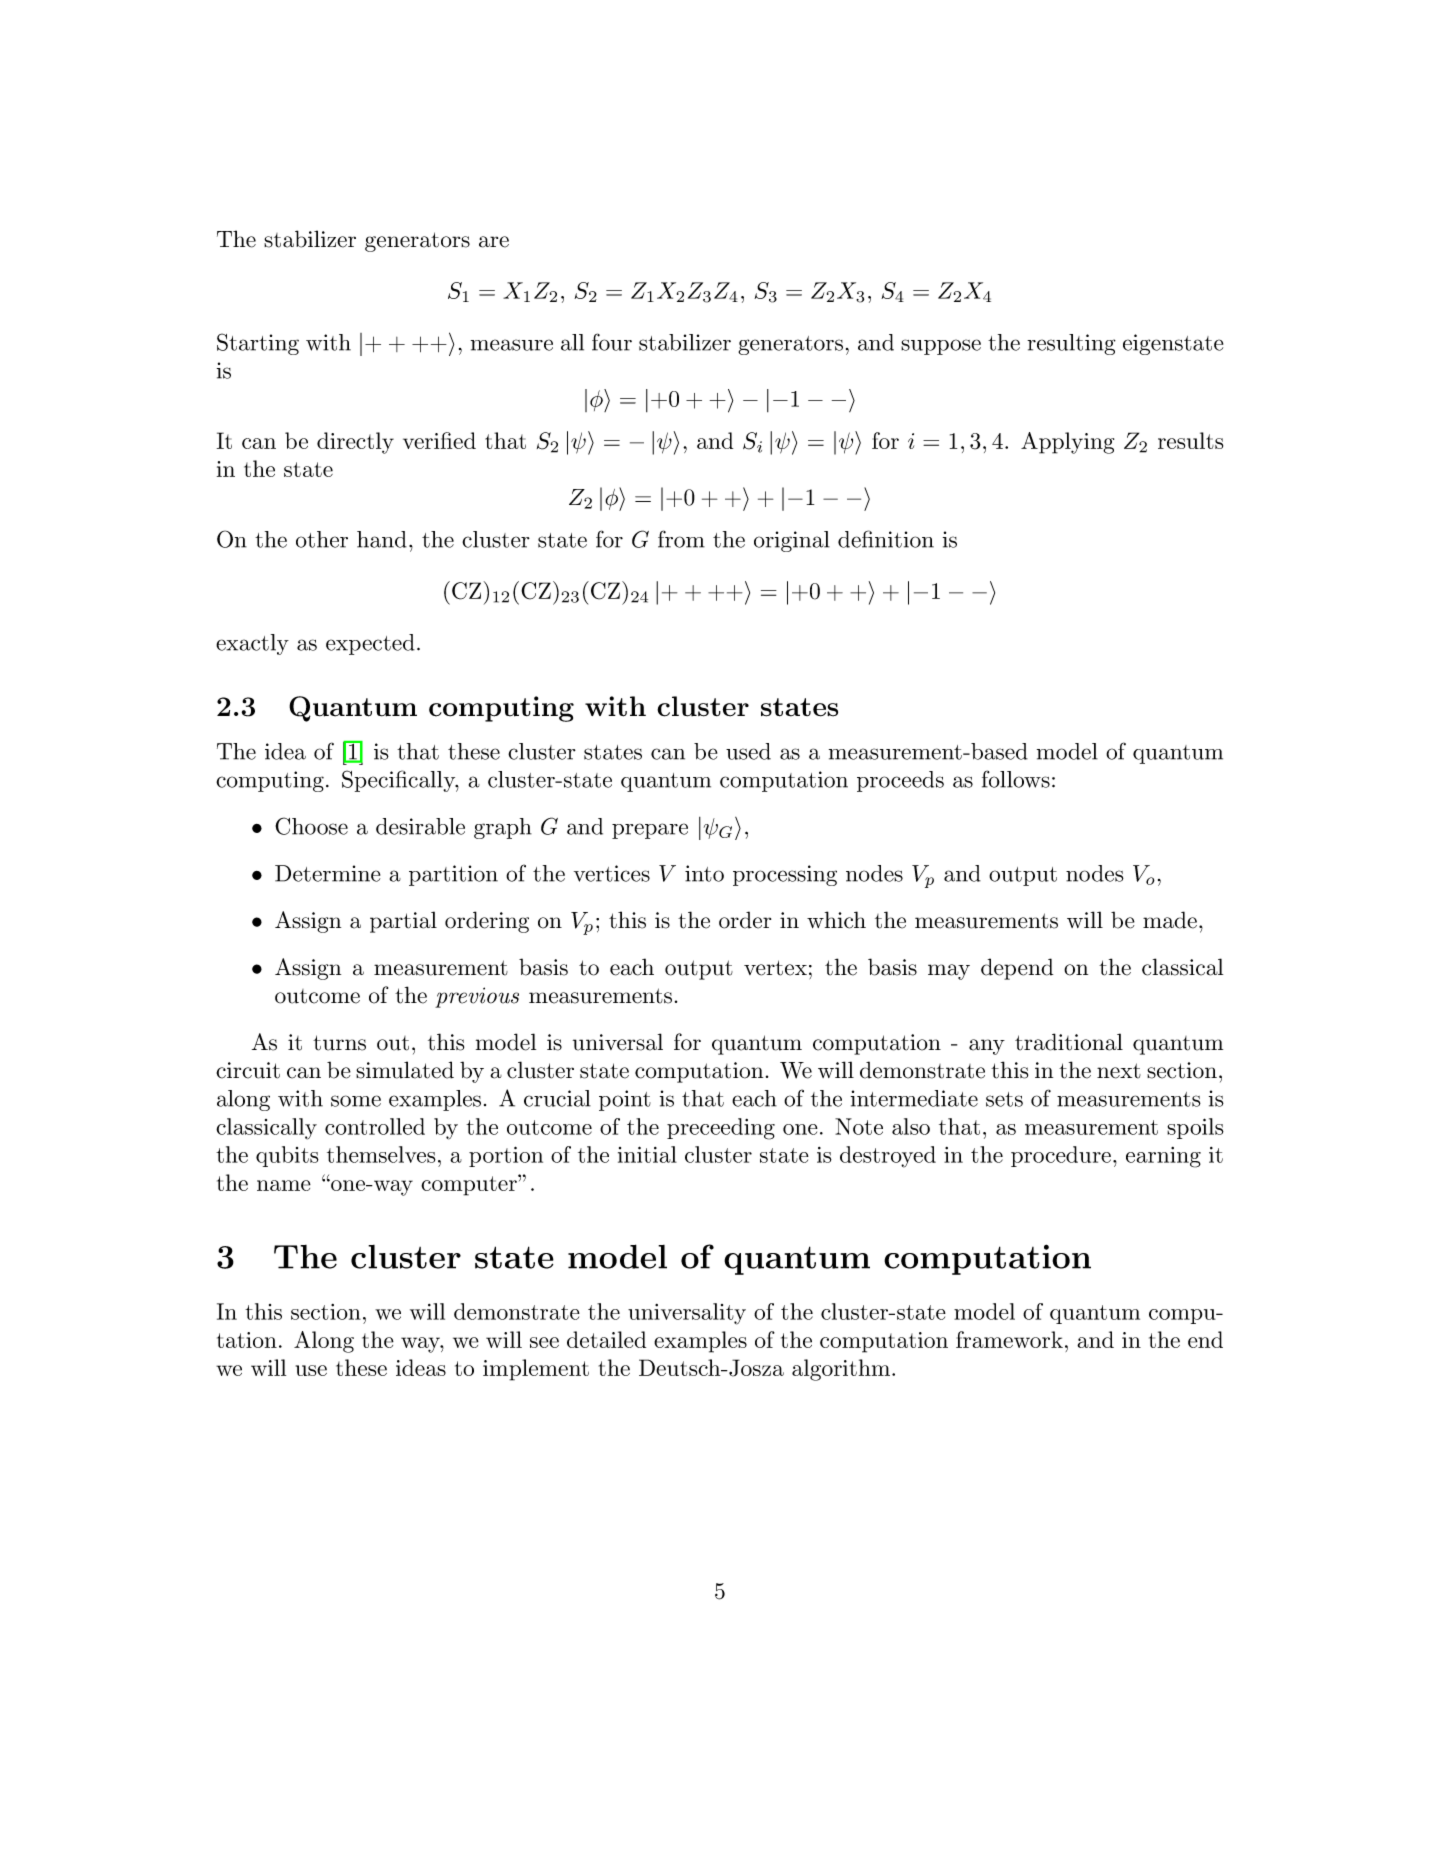 The image size is (1440, 1864). Describe the element at coordinates (370, 644) in the screenshot. I see `expected` at that location.
